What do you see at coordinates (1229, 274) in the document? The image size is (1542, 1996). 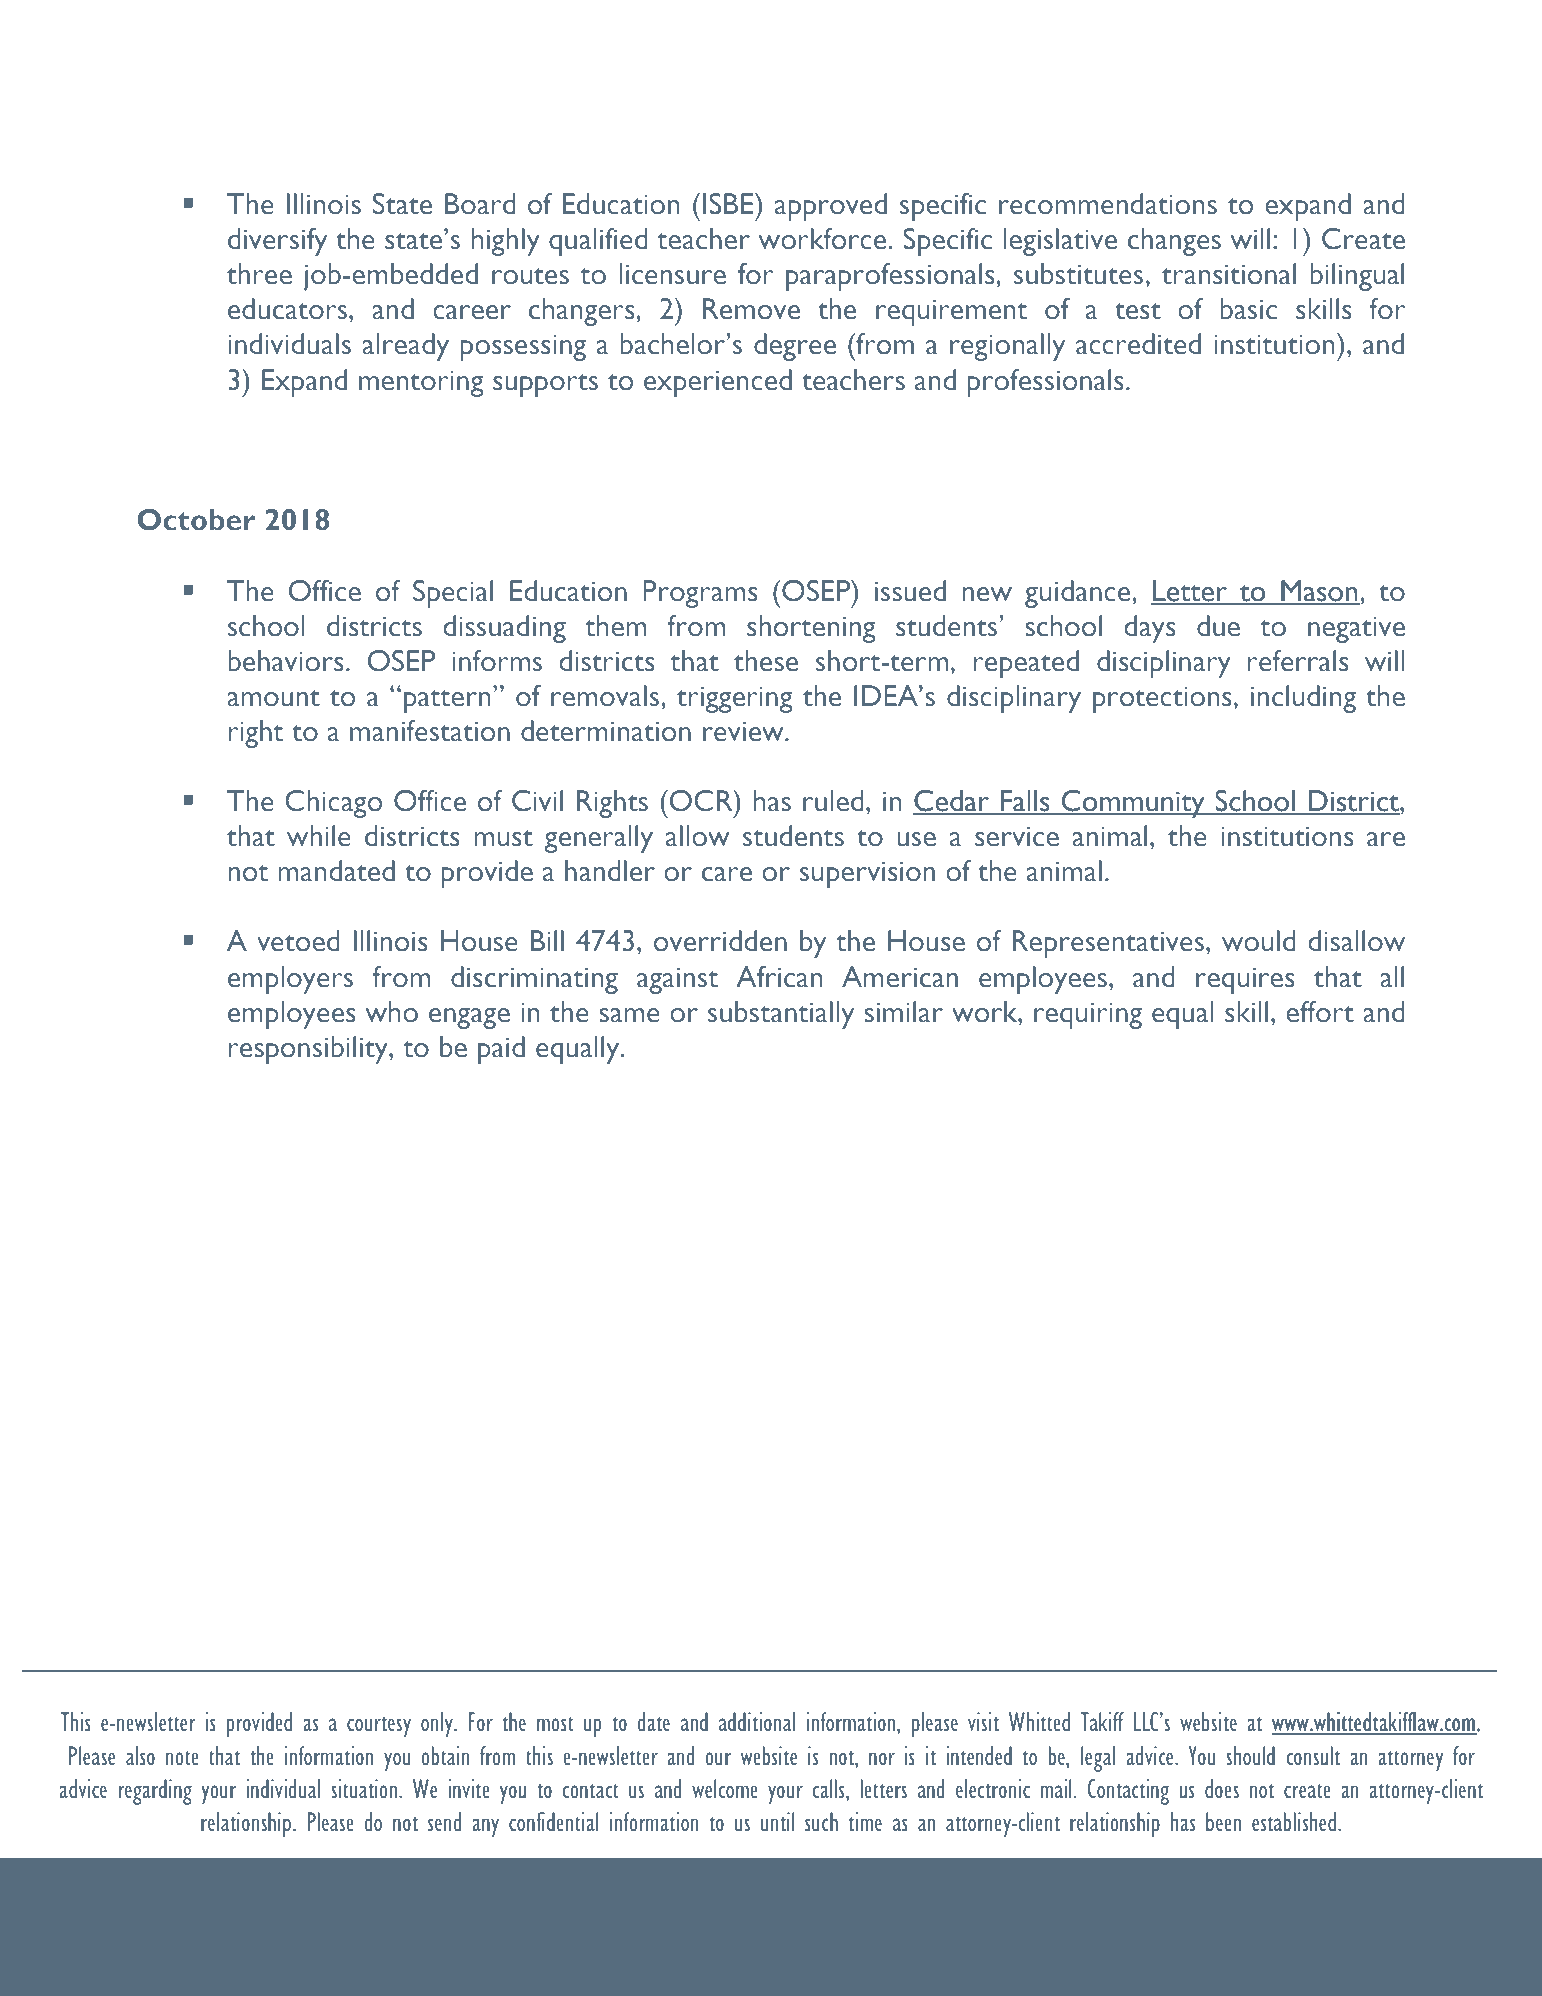 I see `transitional` at bounding box center [1229, 274].
